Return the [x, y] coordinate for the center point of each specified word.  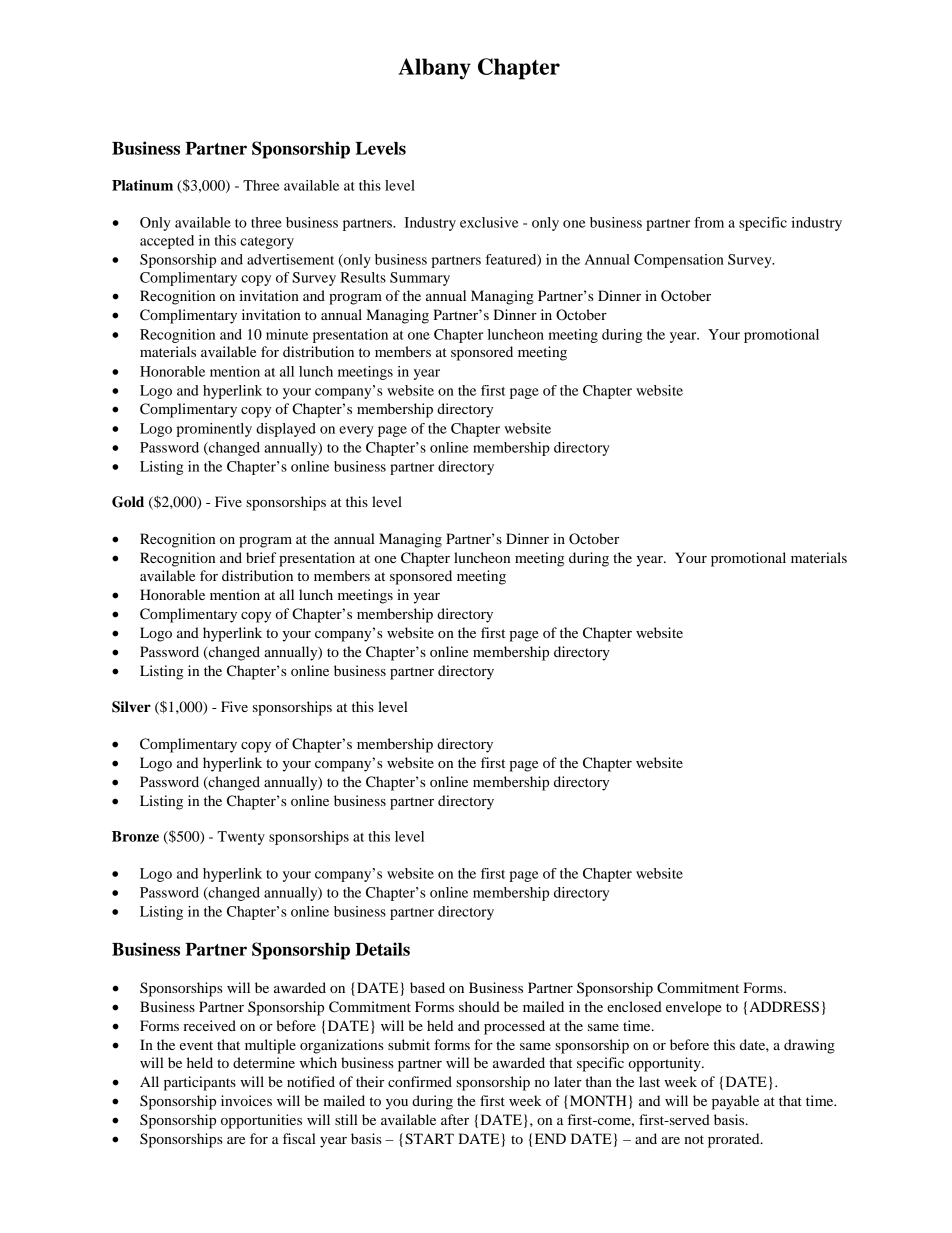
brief [261, 557]
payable [735, 1102]
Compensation [679, 261]
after [455, 1119]
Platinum [142, 185]
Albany [434, 69]
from [709, 222]
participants [200, 1083]
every [356, 431]
